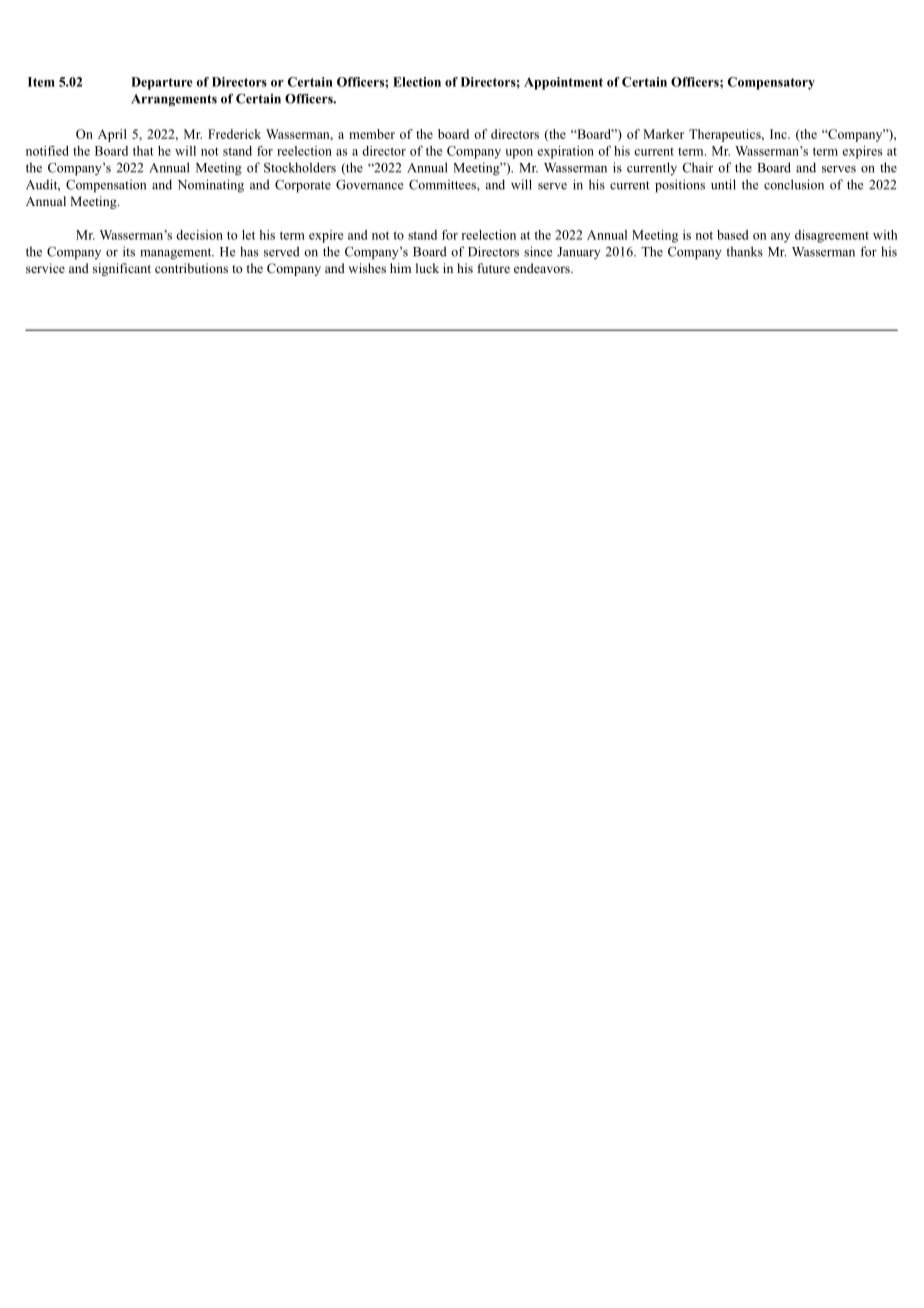  Describe the element at coordinates (162, 83) in the page. I see `Departure` at that location.
